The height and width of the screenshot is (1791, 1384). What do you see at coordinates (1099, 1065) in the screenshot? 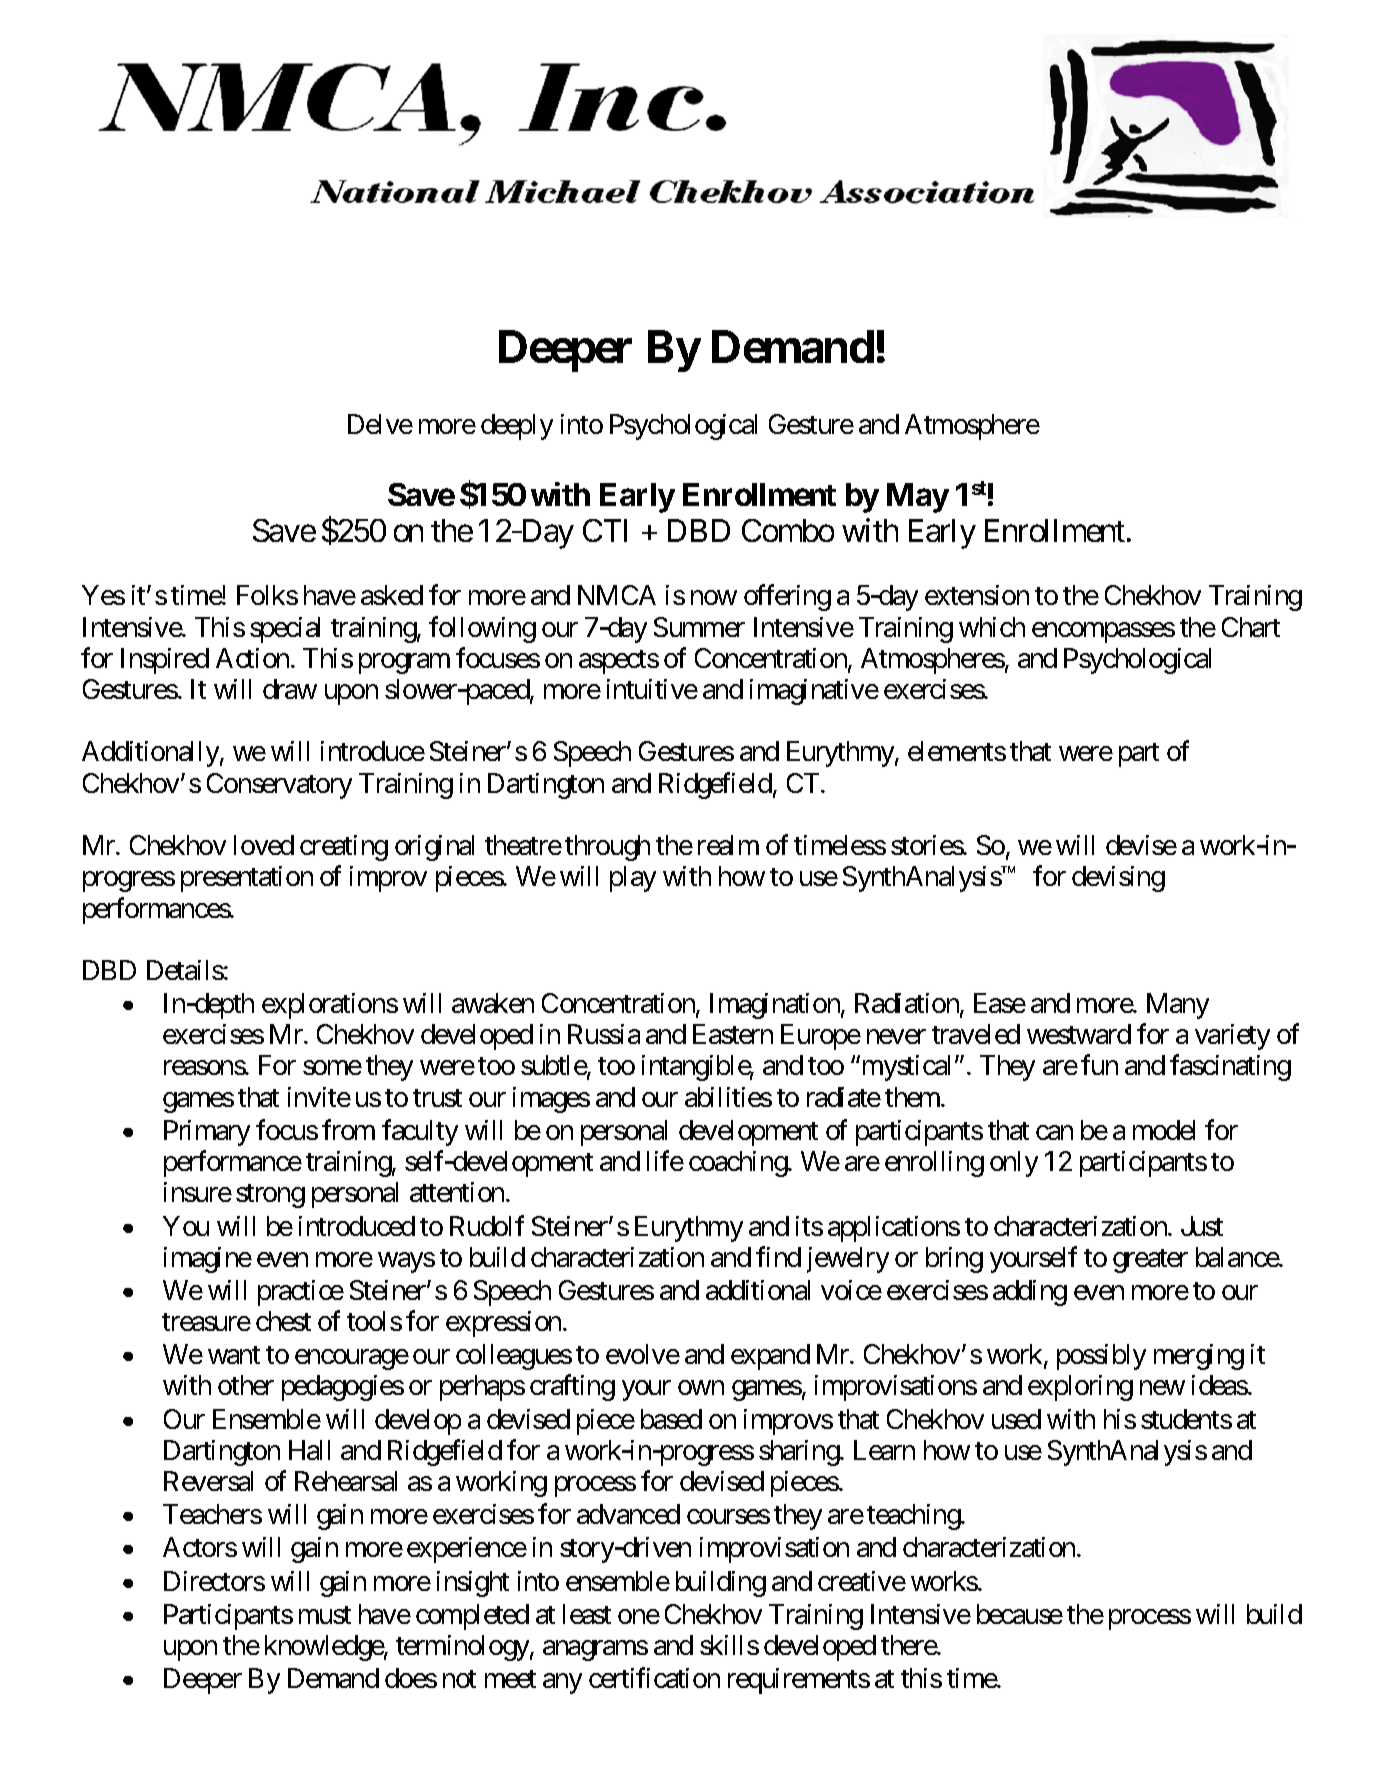
I see `fun` at bounding box center [1099, 1065].
